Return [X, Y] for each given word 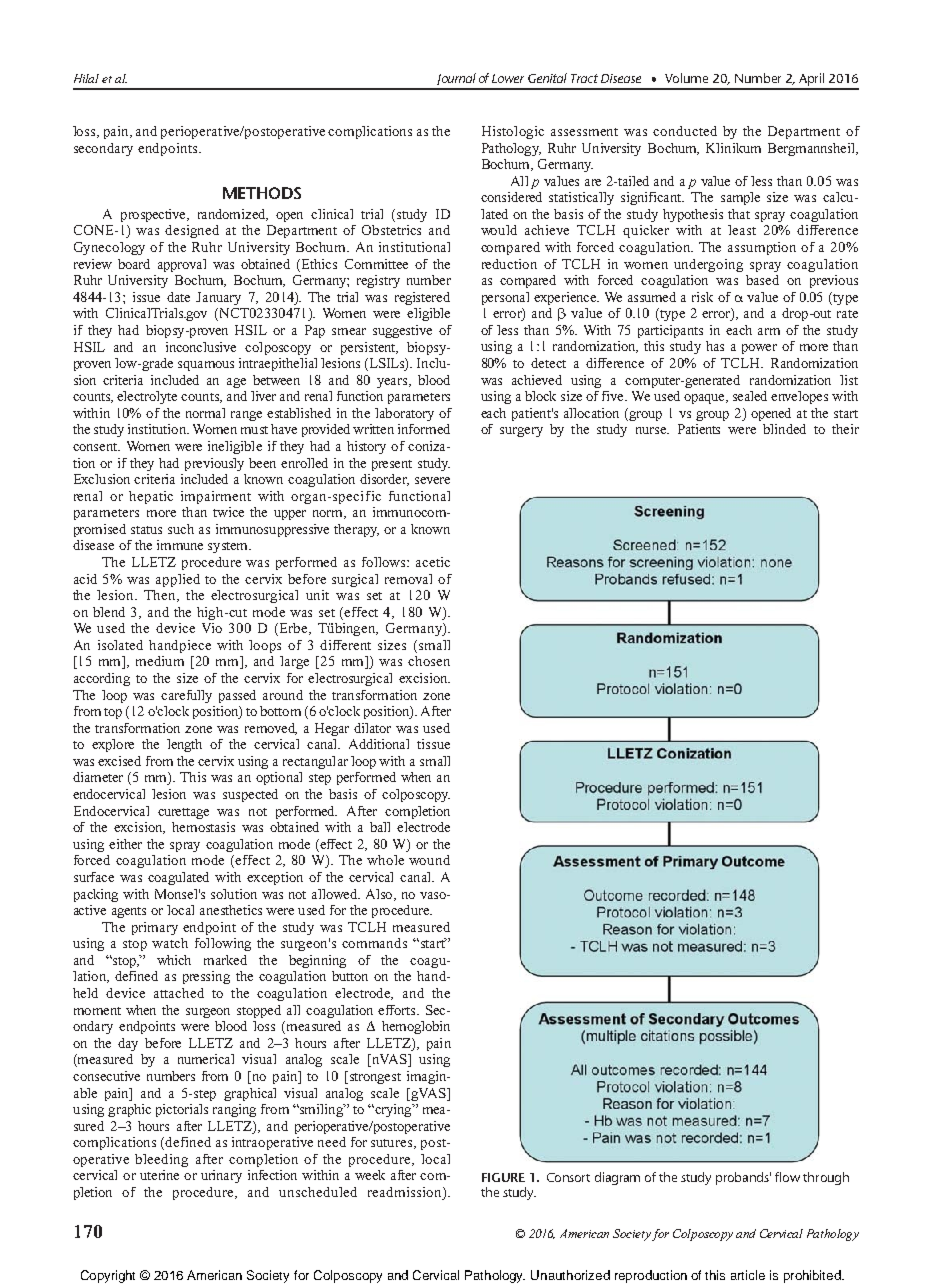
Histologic [513, 132]
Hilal [86, 78]
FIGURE [503, 1177]
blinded [784, 429]
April [812, 81]
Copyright [108, 1276]
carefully [186, 696]
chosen [429, 661]
